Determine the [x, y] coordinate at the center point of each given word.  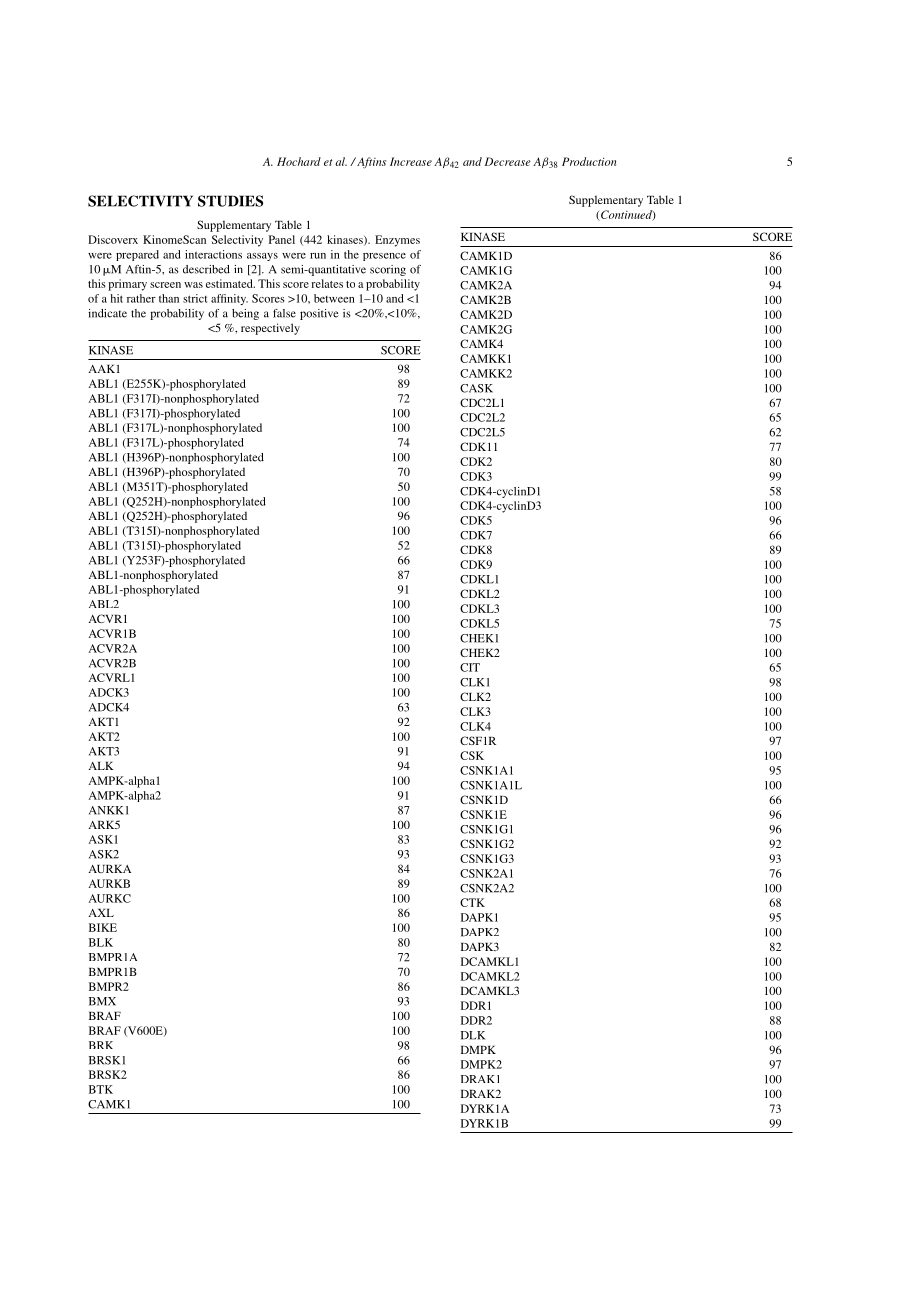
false [284, 313]
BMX [102, 1001]
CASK [476, 388]
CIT [470, 667]
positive [319, 314]
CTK [472, 902]
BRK [101, 1045]
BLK [101, 942]
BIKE [103, 927]
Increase [411, 161]
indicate [107, 313]
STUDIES [230, 201]
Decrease [508, 161]
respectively [270, 329]
